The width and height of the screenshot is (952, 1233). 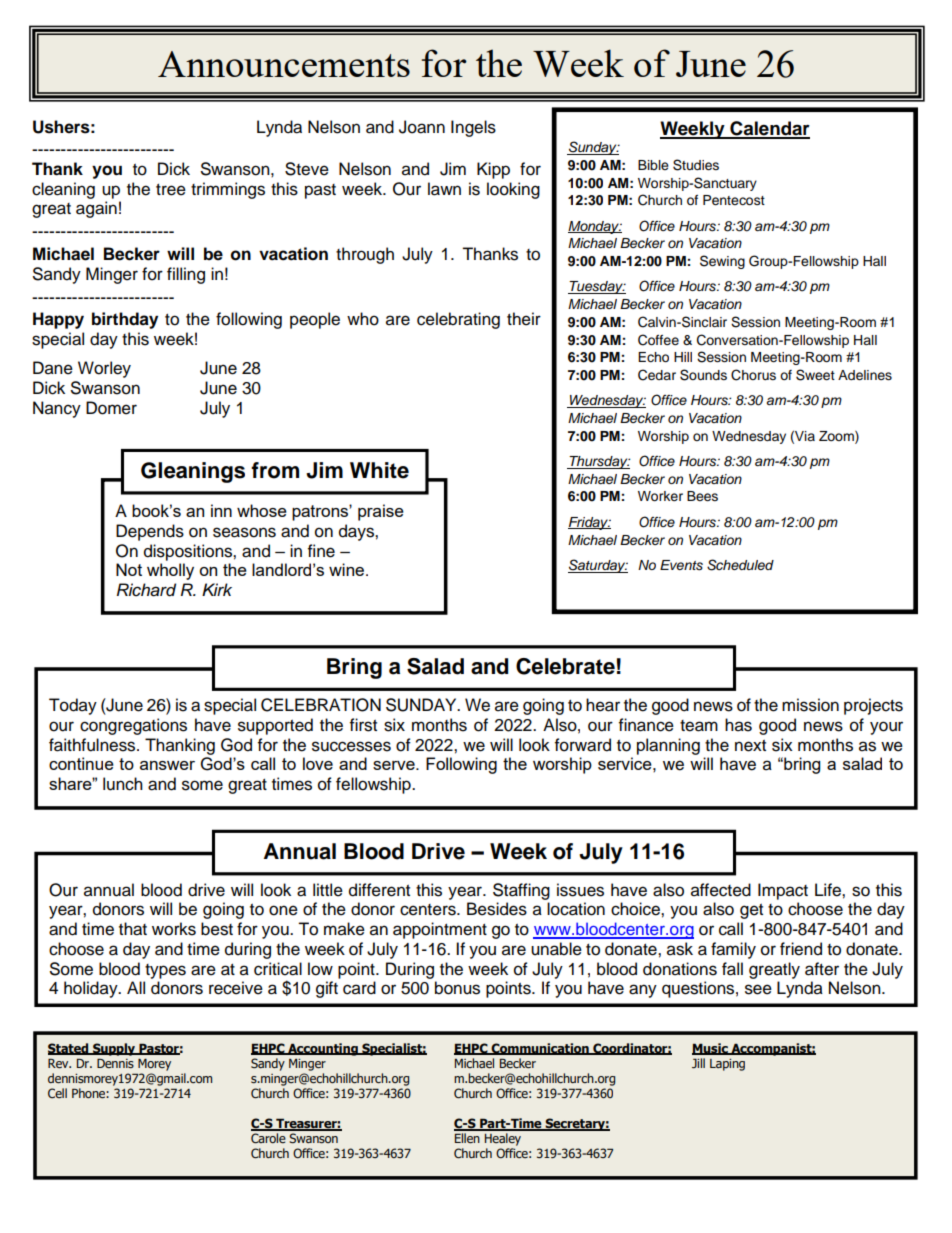 What do you see at coordinates (711, 1049) in the screenshot?
I see `Music` at bounding box center [711, 1049].
